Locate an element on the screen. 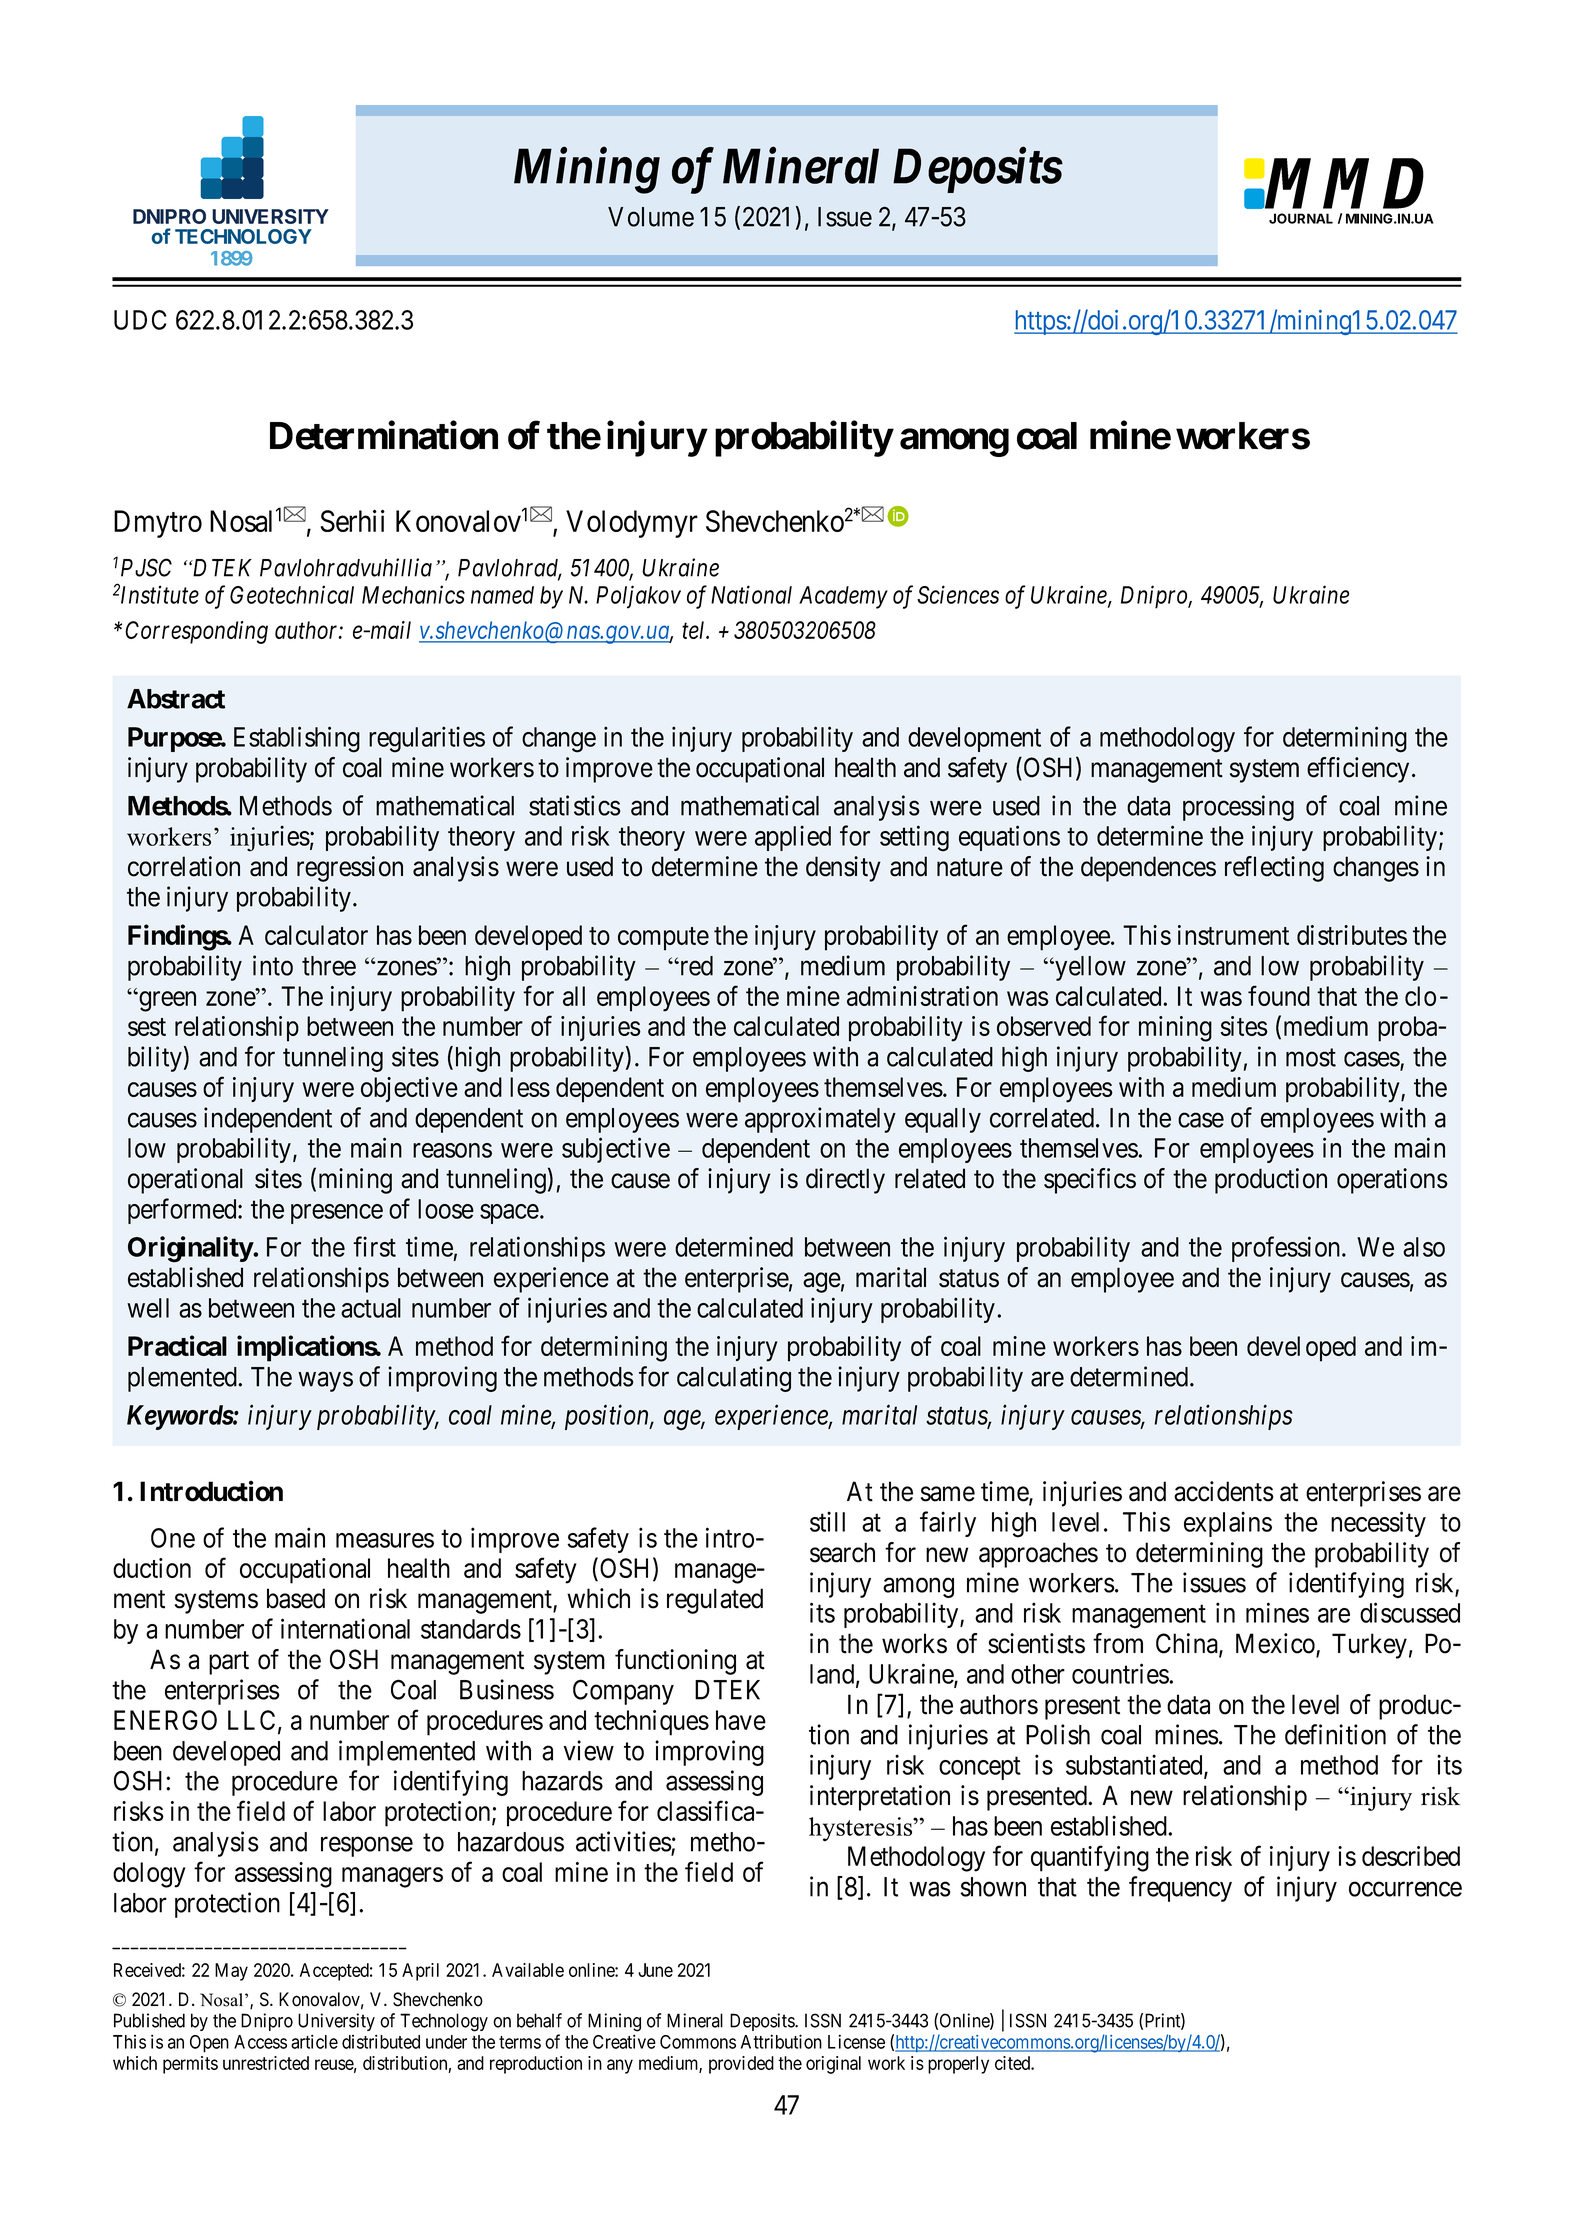 The image size is (1573, 2225). Volume is located at coordinates (651, 217).
